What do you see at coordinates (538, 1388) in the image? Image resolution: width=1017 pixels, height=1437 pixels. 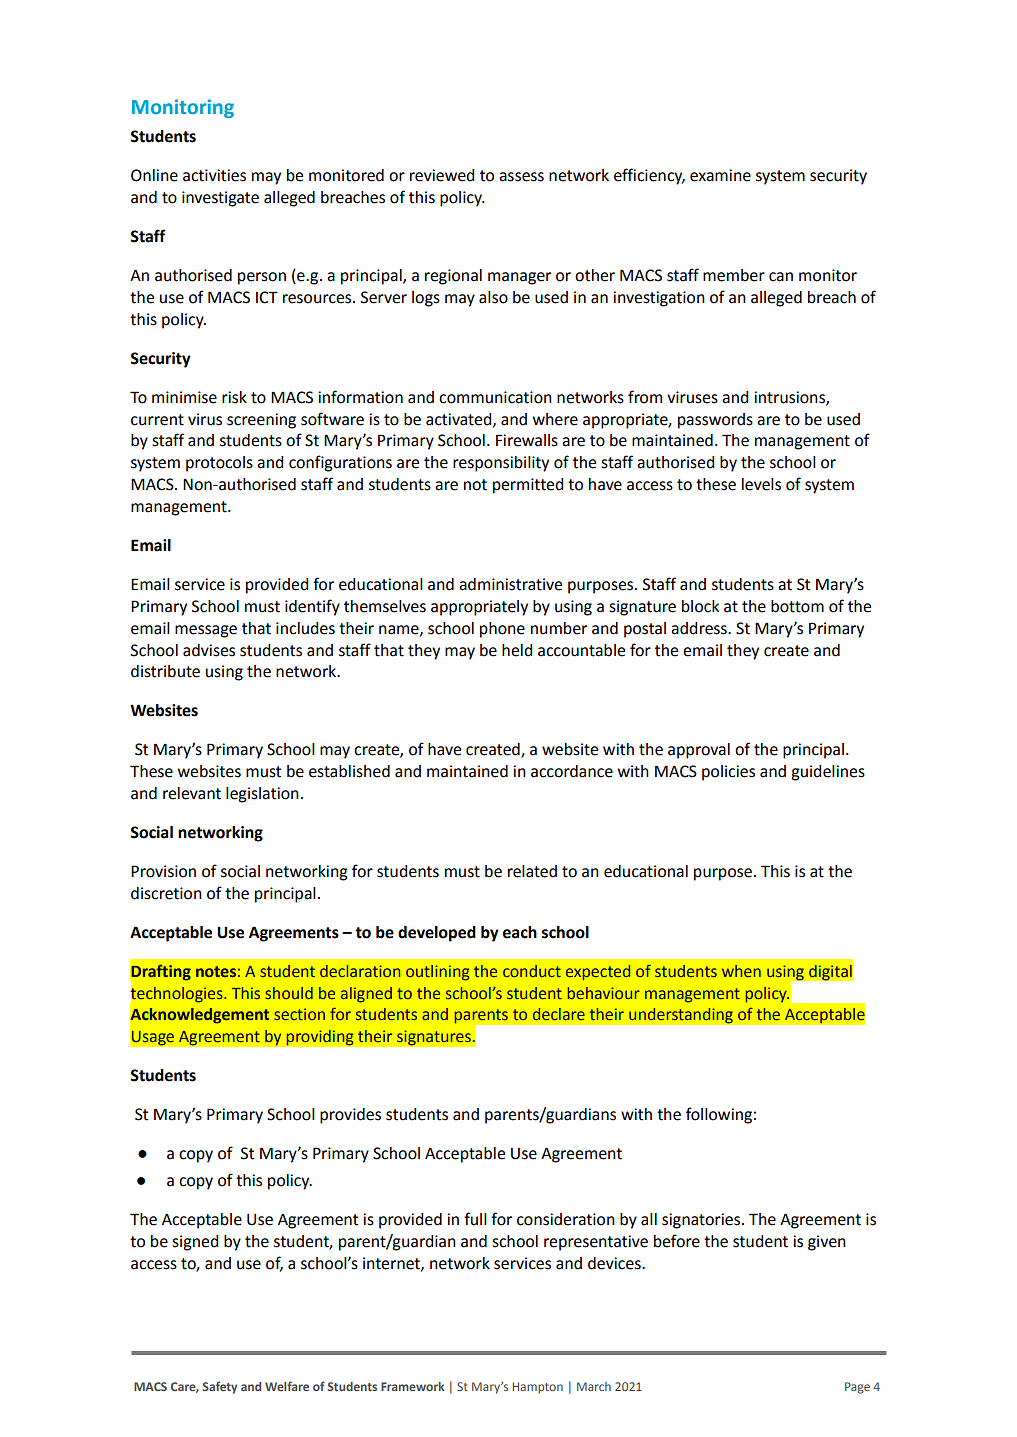 I see `Hampton` at bounding box center [538, 1388].
